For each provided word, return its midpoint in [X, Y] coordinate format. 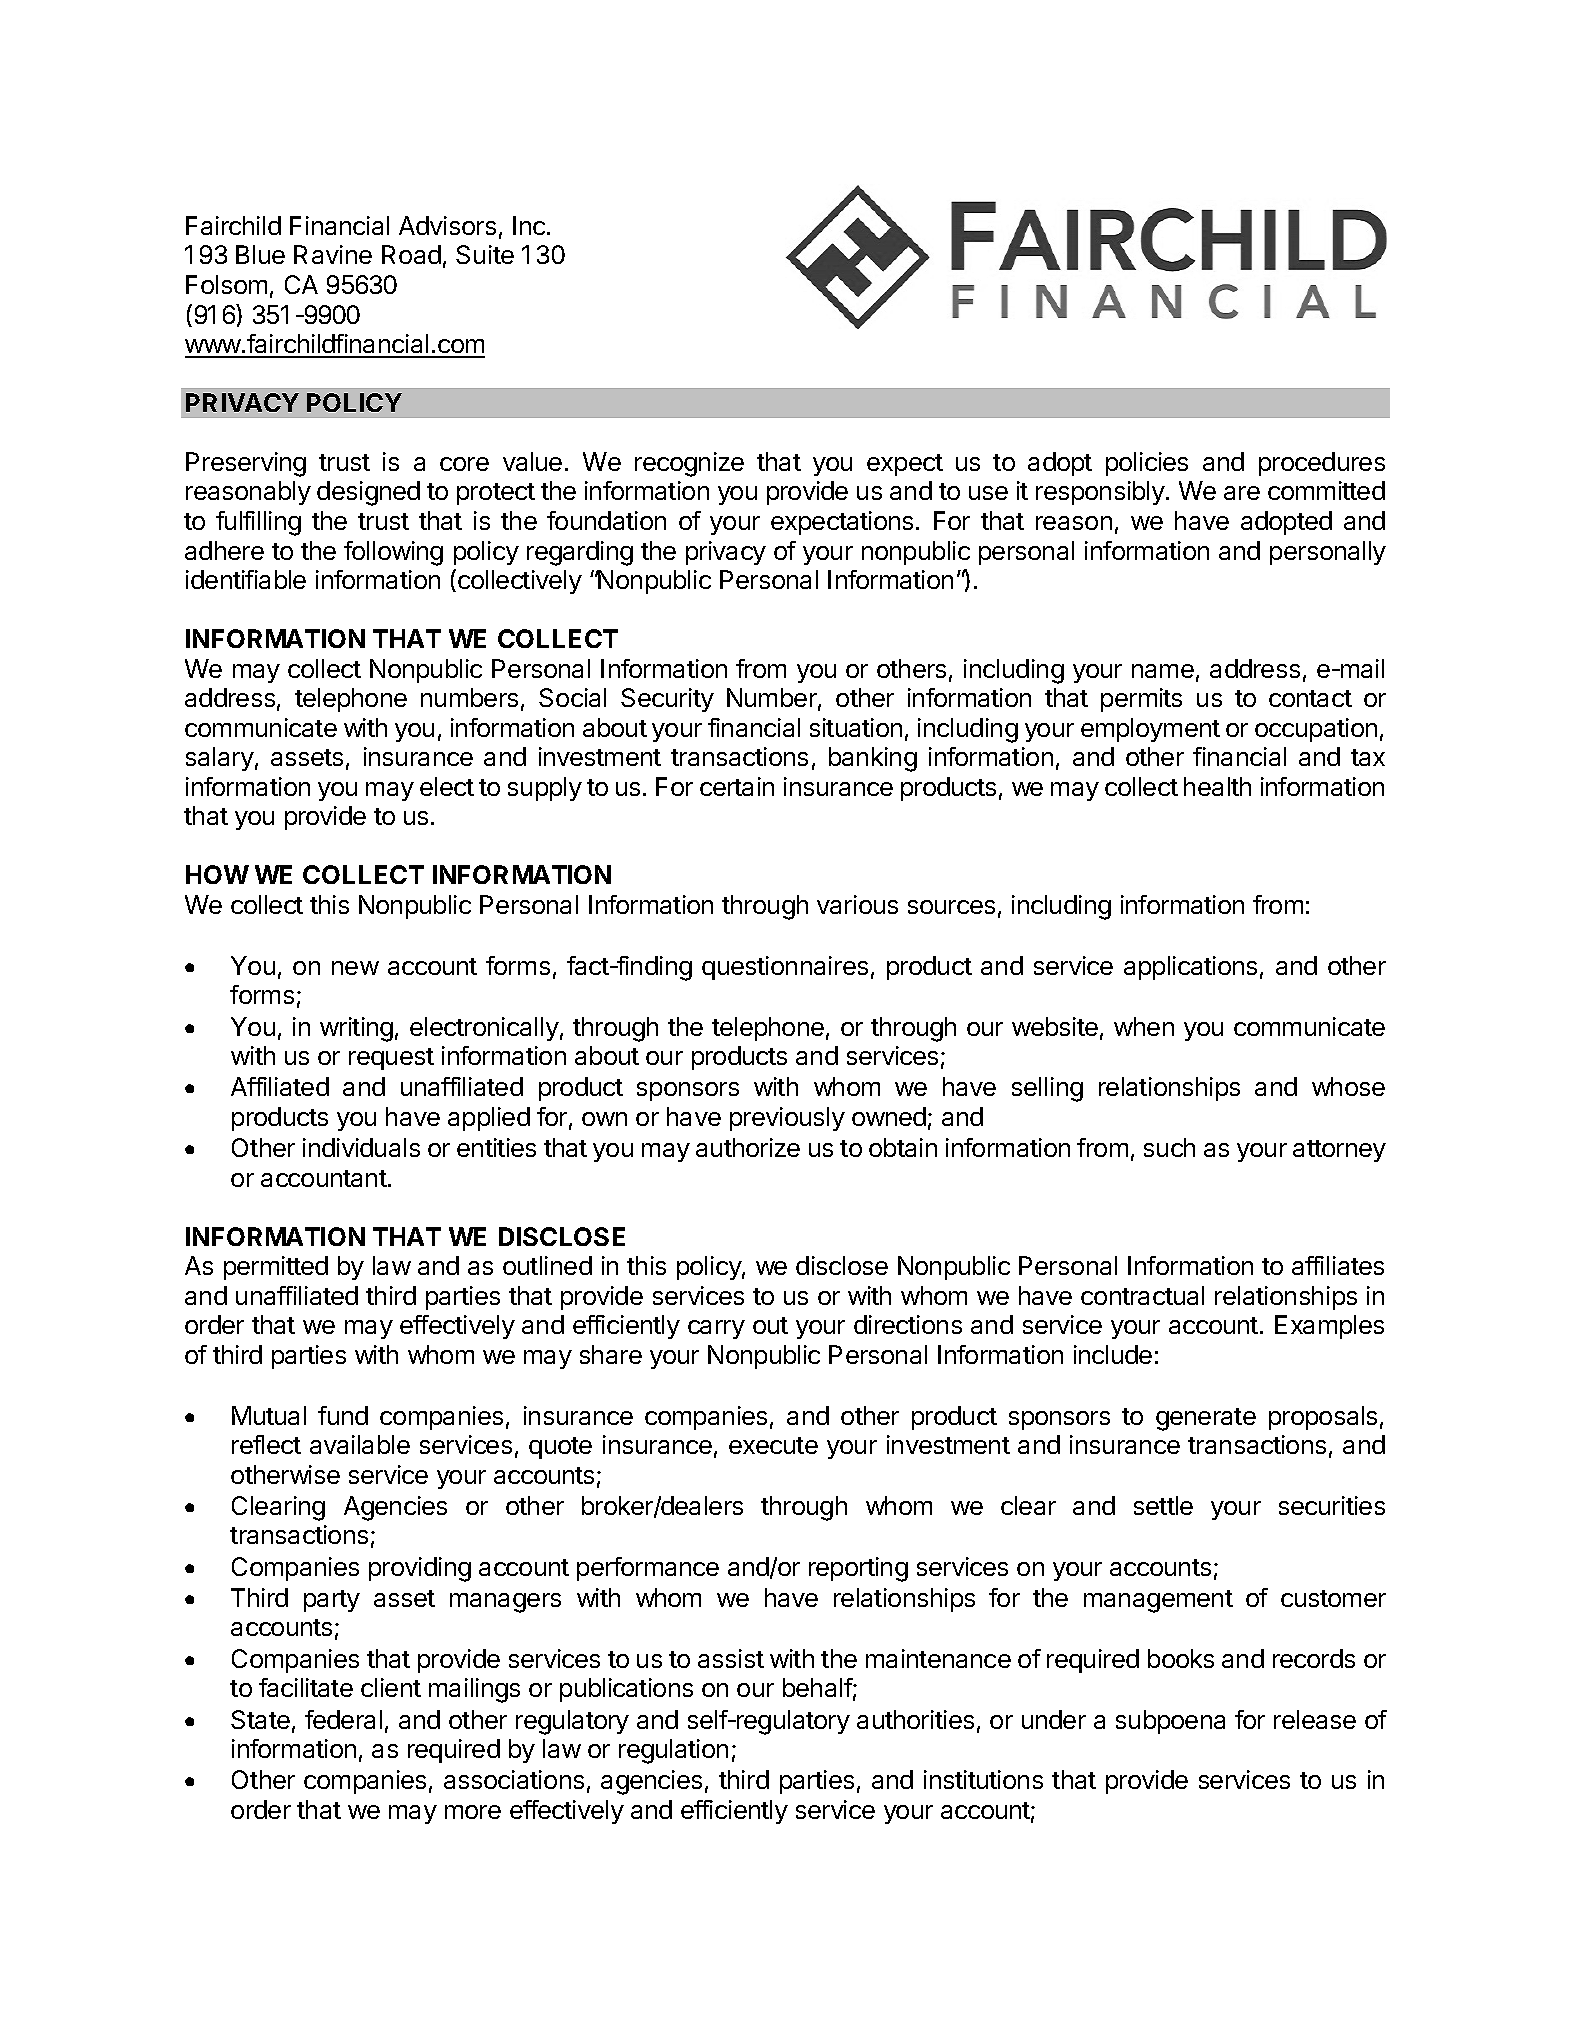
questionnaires [785, 968]
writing [356, 1029]
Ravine [333, 254]
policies [1147, 464]
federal [343, 1719]
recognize [689, 464]
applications [1190, 968]
